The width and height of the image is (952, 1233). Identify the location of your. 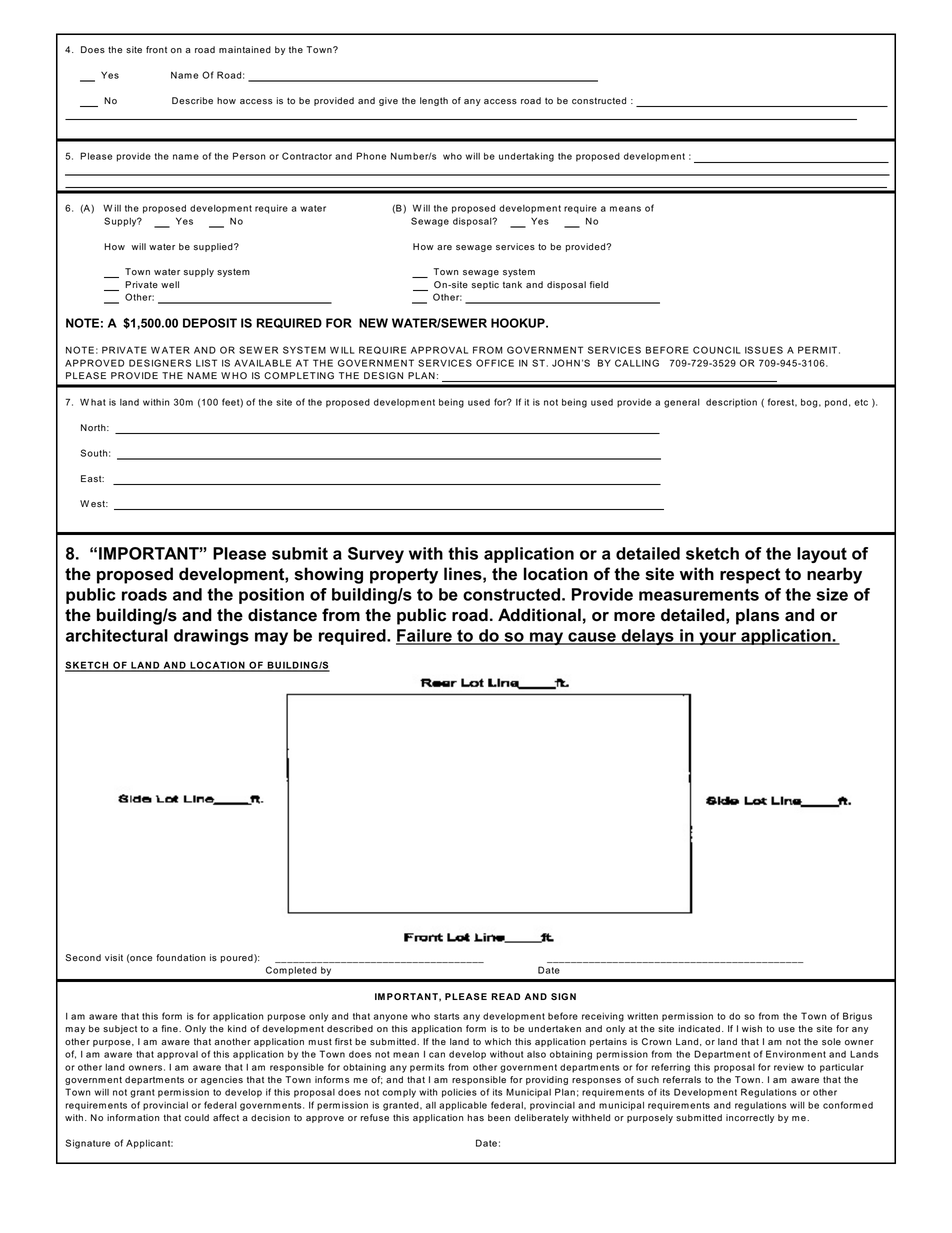
(718, 638).
